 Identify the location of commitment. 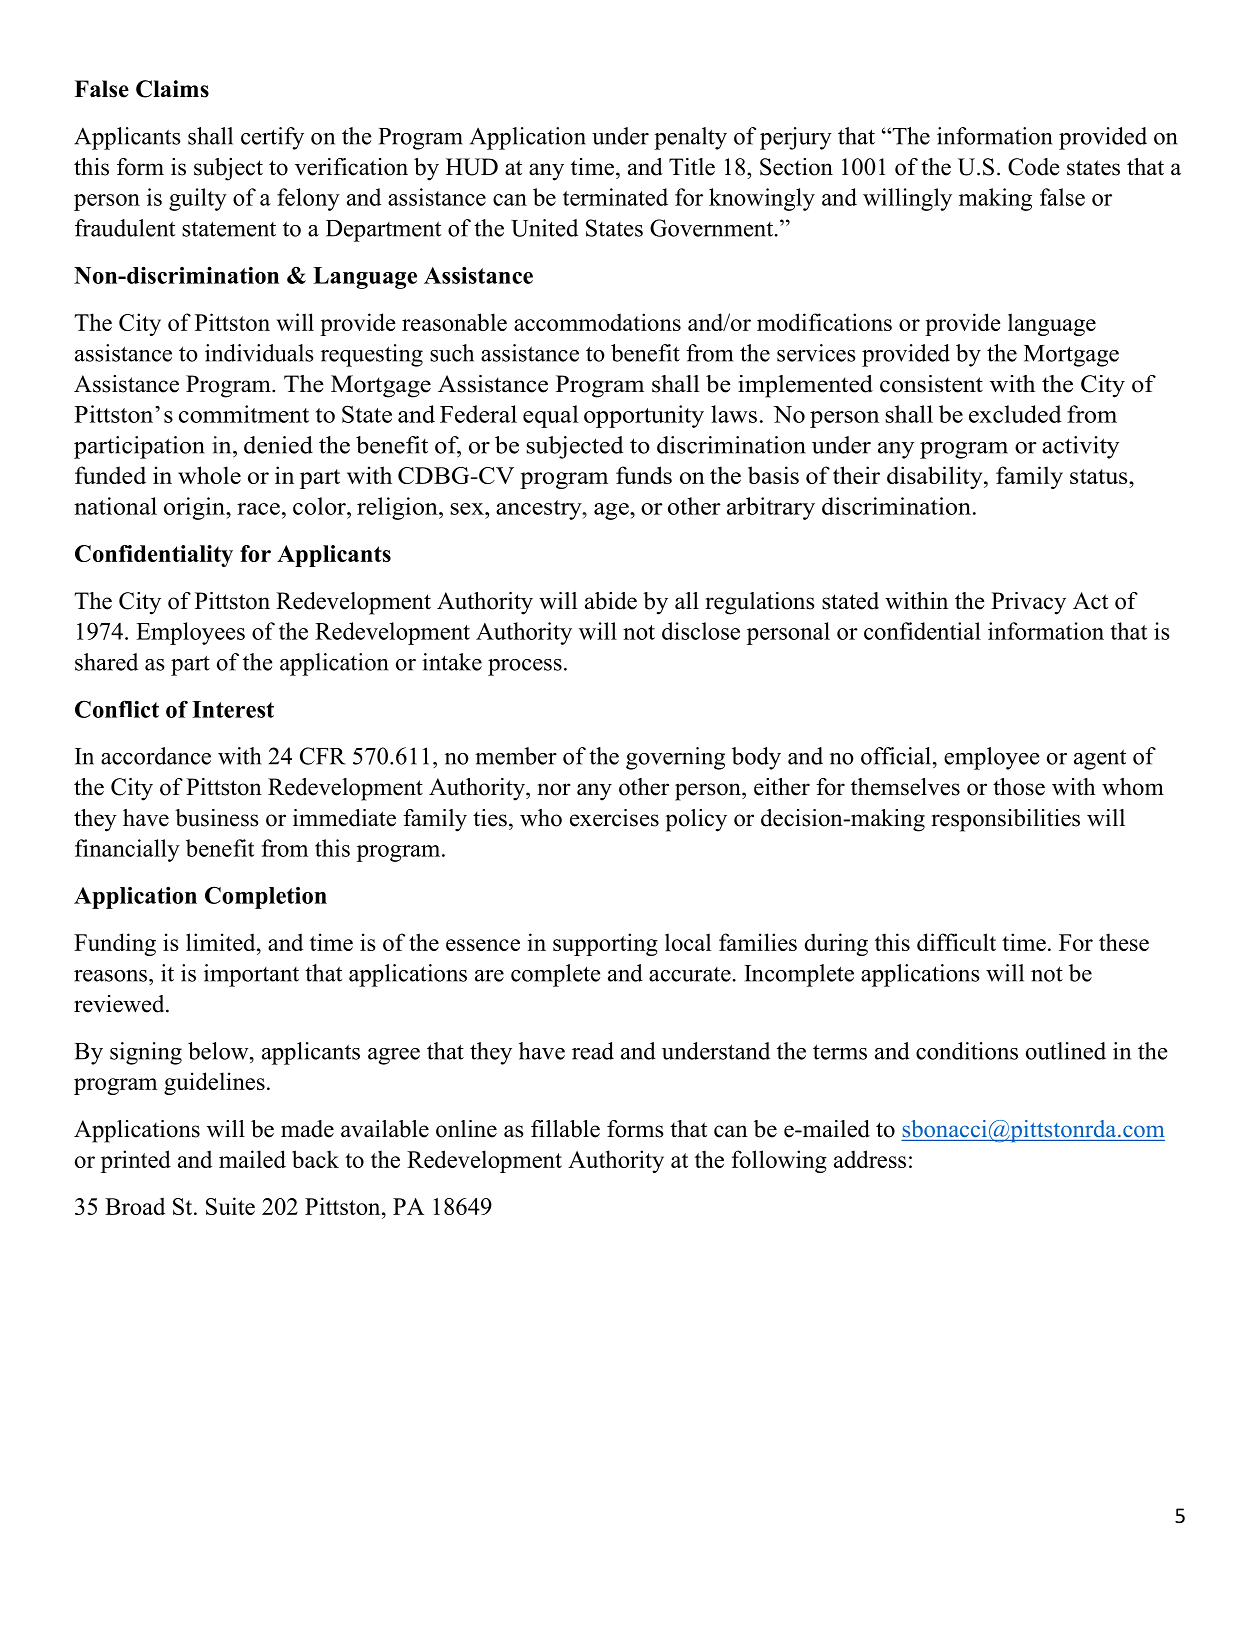
(244, 414).
